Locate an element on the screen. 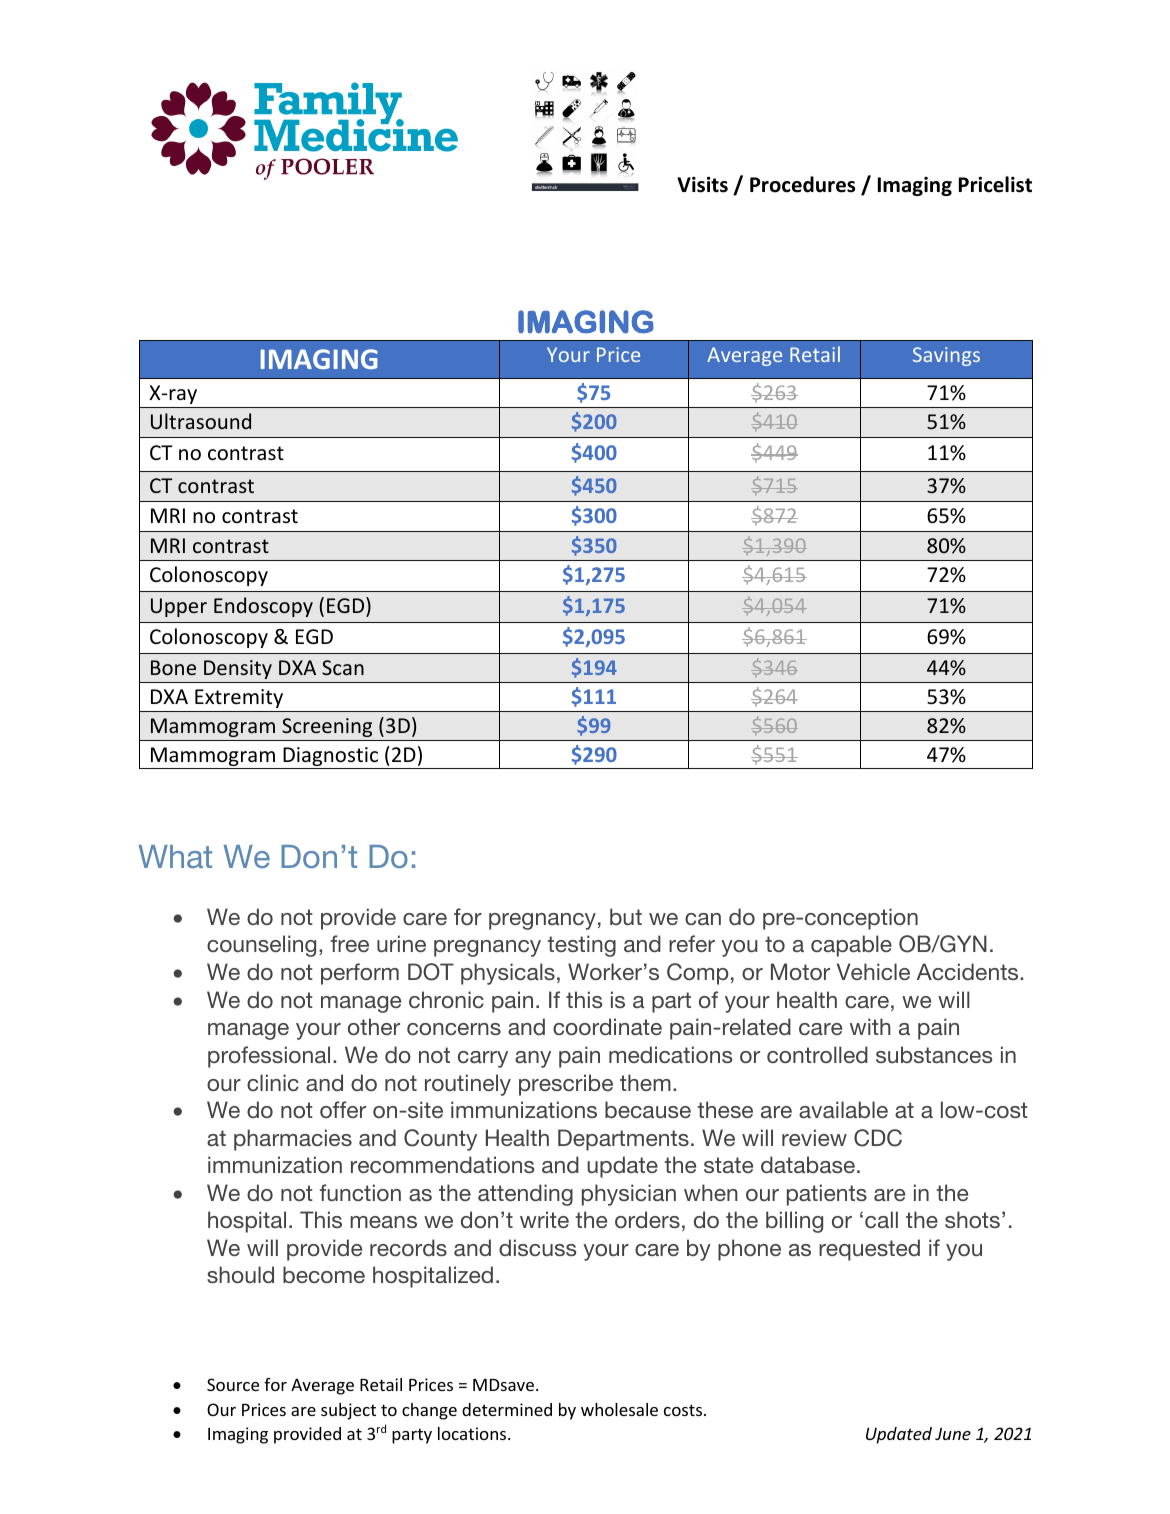  Source is located at coordinates (233, 1384).
